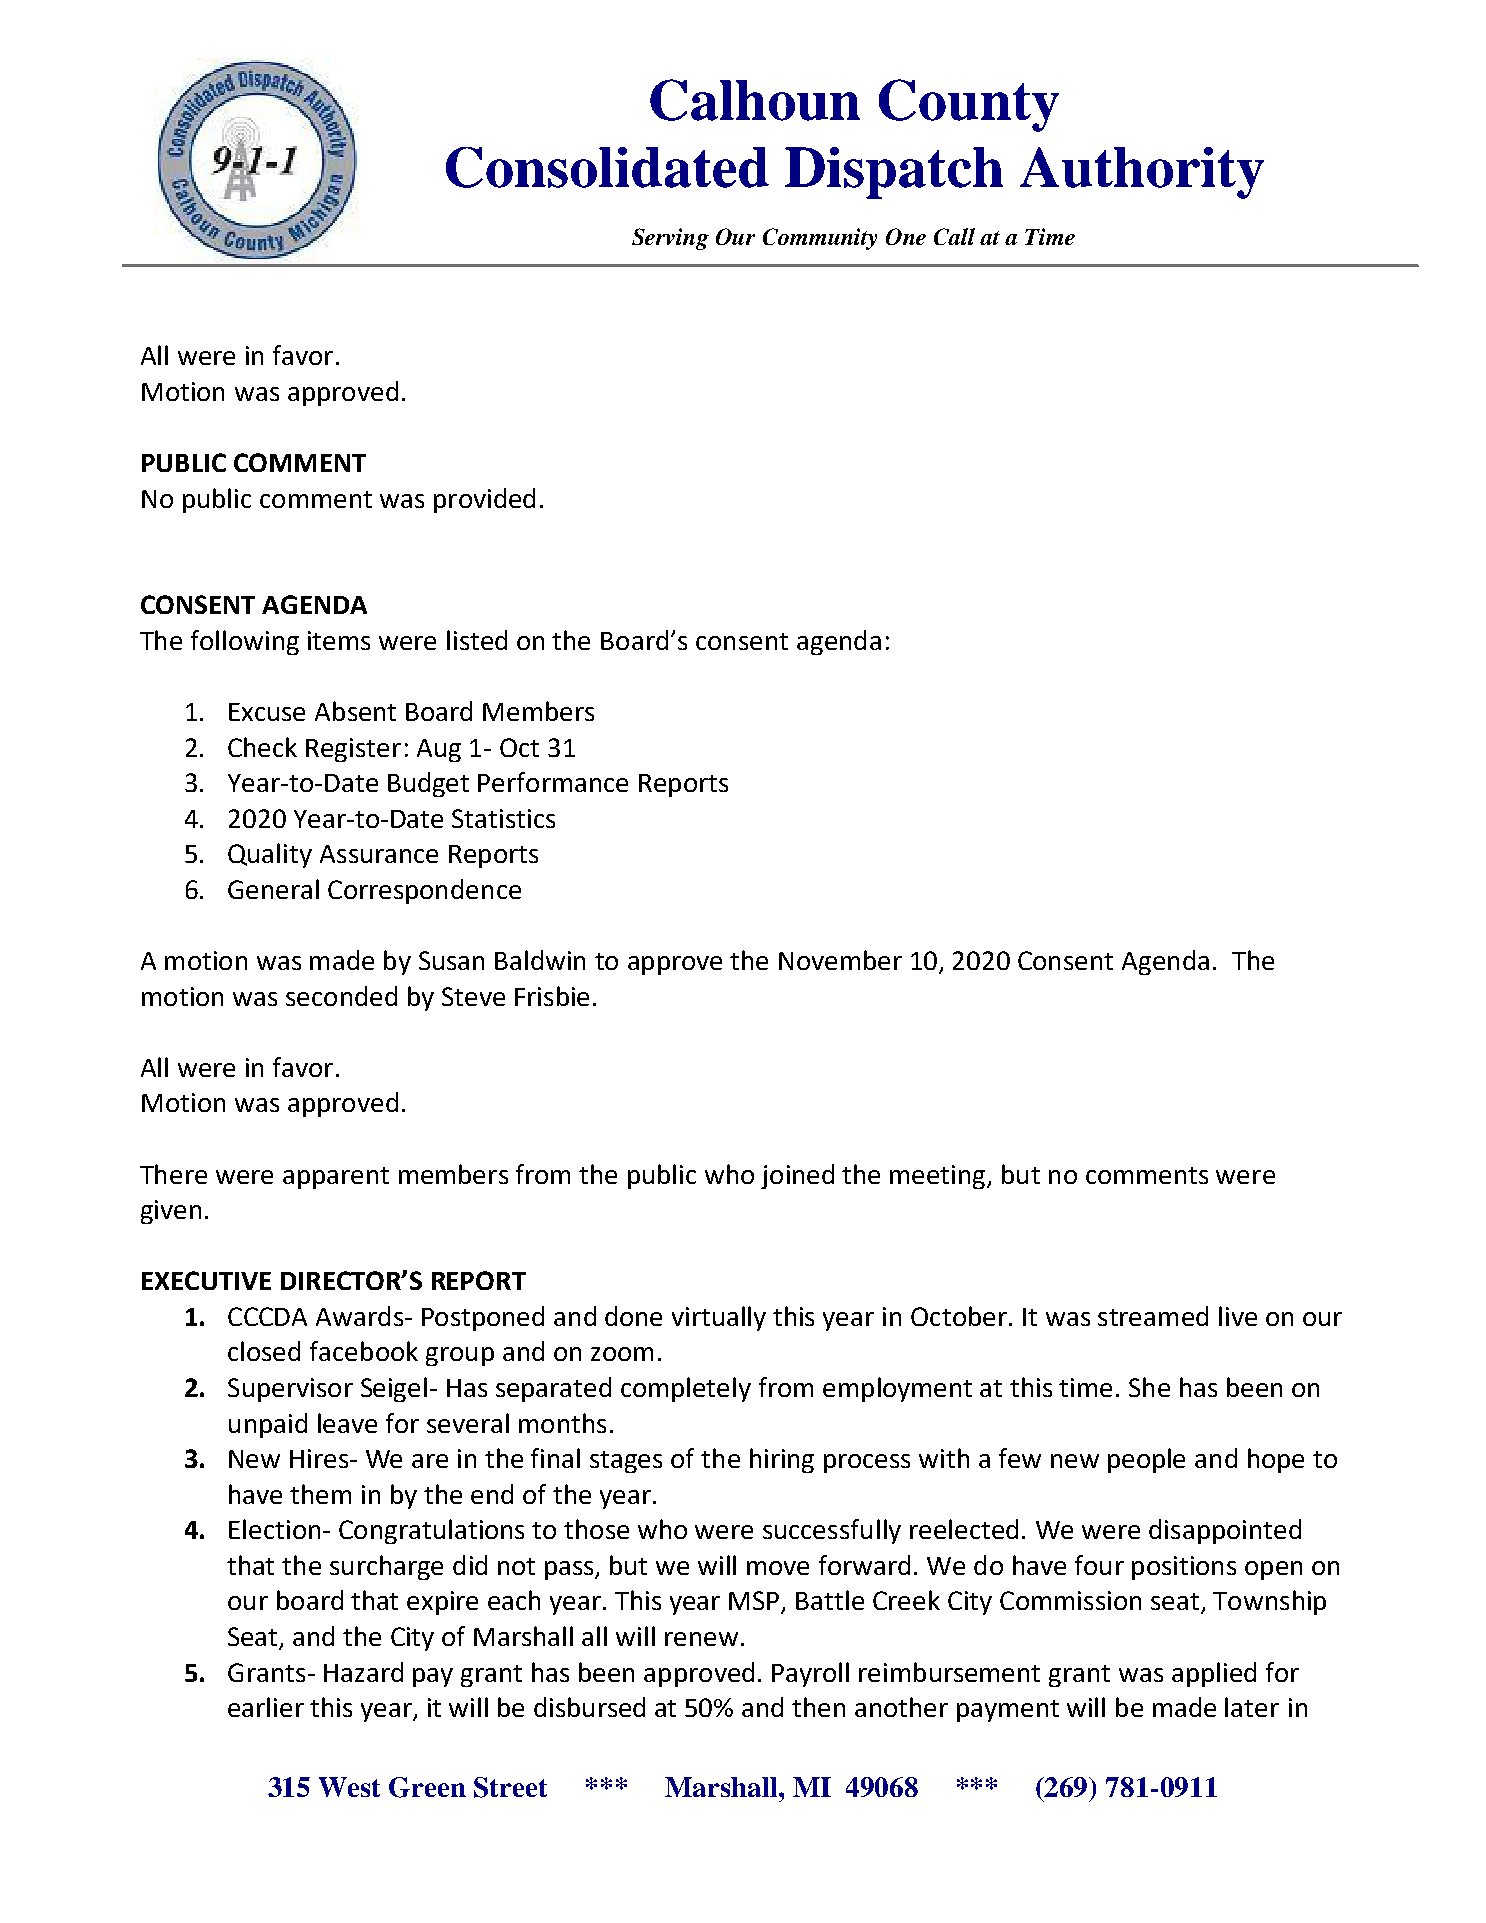  What do you see at coordinates (267, 712) in the document?
I see `Excuse` at bounding box center [267, 712].
